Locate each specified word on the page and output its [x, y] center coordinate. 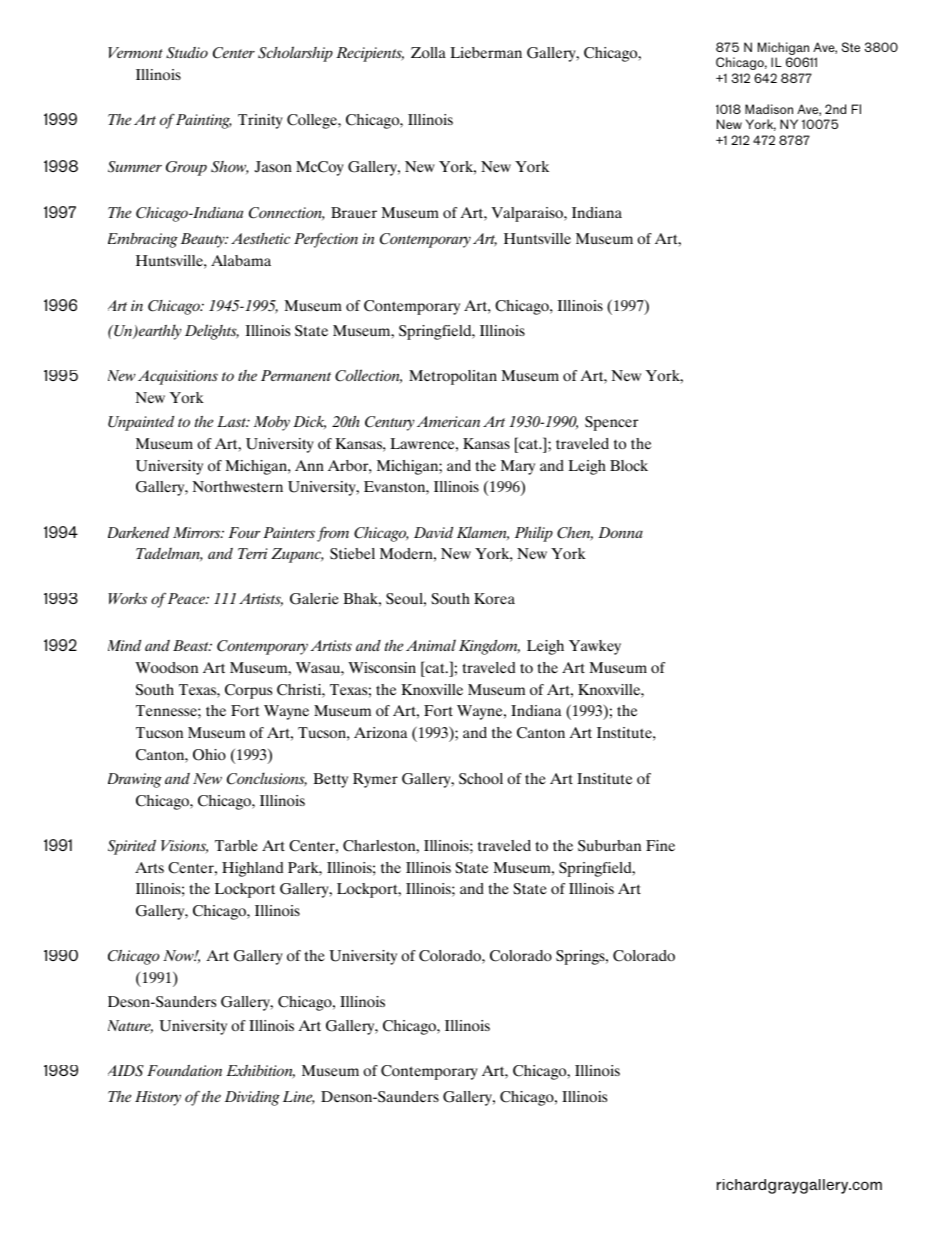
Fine [660, 845]
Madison [769, 109]
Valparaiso [528, 214]
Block [629, 465]
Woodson [166, 667]
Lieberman [486, 52]
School [481, 779]
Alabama [241, 260]
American [448, 421]
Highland [252, 869]
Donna [620, 532]
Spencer [611, 423]
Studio [187, 53]
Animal [431, 645]
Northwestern [238, 486]
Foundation [184, 1070]
